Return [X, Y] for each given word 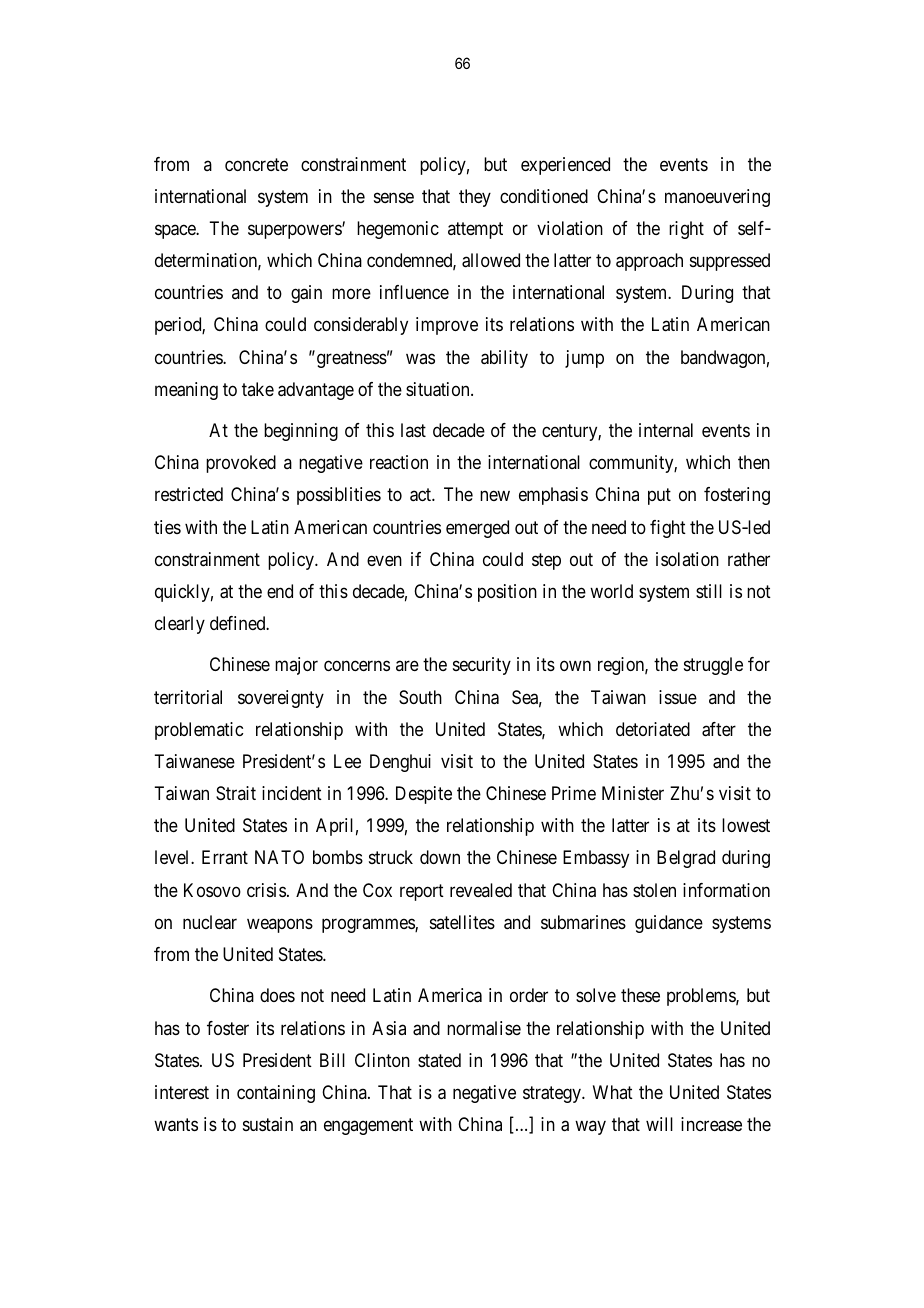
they [475, 198]
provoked [241, 464]
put [659, 497]
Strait [236, 793]
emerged [477, 529]
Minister [633, 793]
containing [276, 1094]
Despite [424, 795]
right [686, 230]
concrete [256, 164]
